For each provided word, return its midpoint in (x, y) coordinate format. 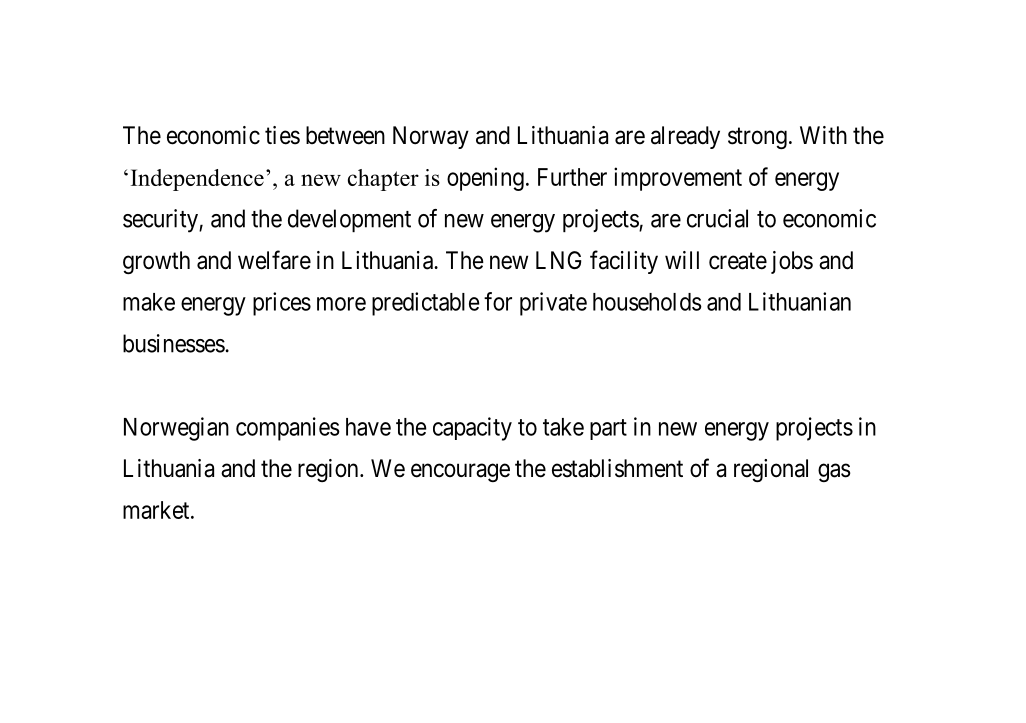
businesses (174, 343)
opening (485, 179)
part (608, 429)
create (738, 261)
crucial (717, 218)
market (157, 510)
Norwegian (176, 429)
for (498, 301)
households (647, 302)
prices (282, 304)
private (553, 304)
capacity (472, 429)
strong (757, 138)
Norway (431, 137)
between (345, 135)
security (161, 221)
